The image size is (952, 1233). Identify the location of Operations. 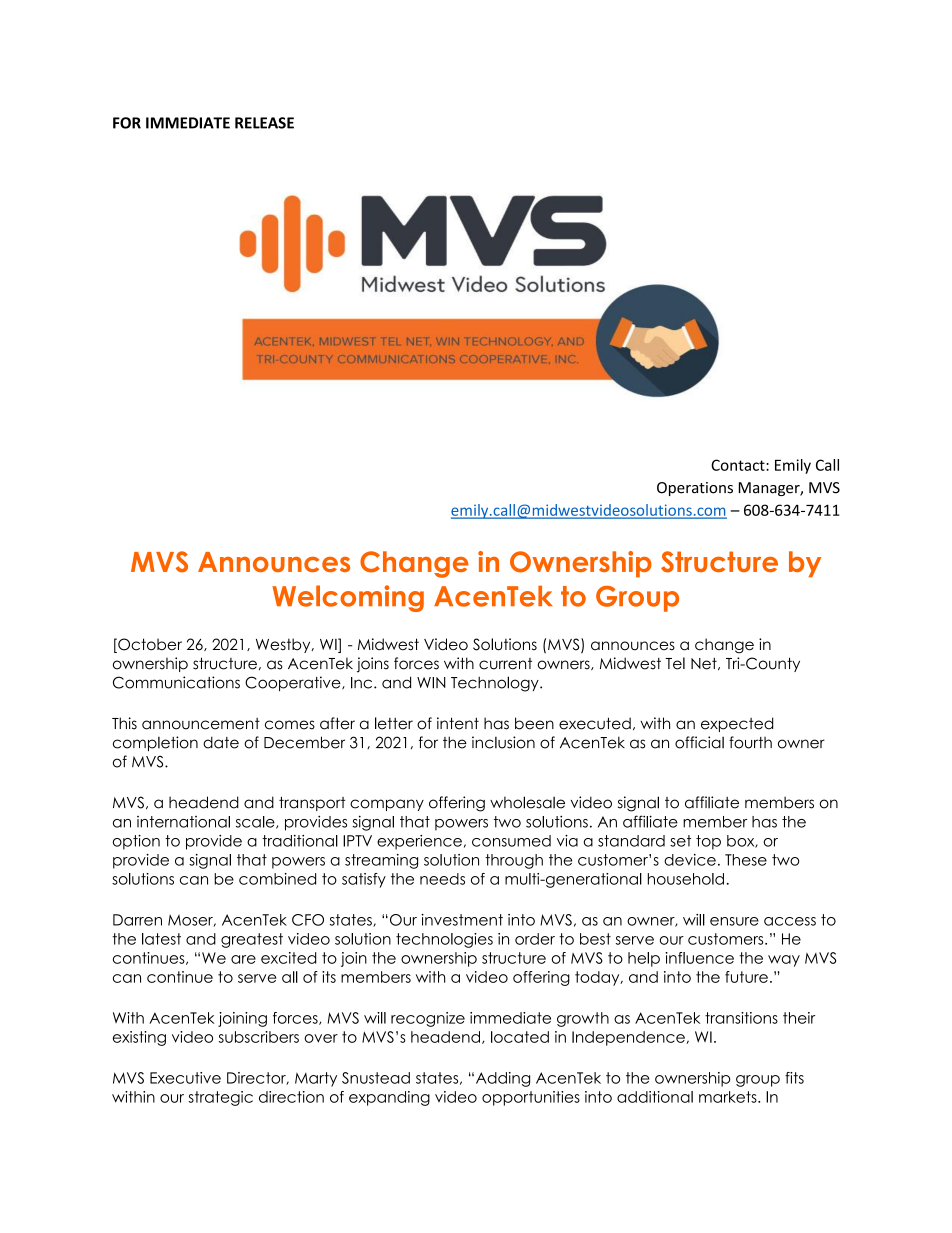
(695, 489).
